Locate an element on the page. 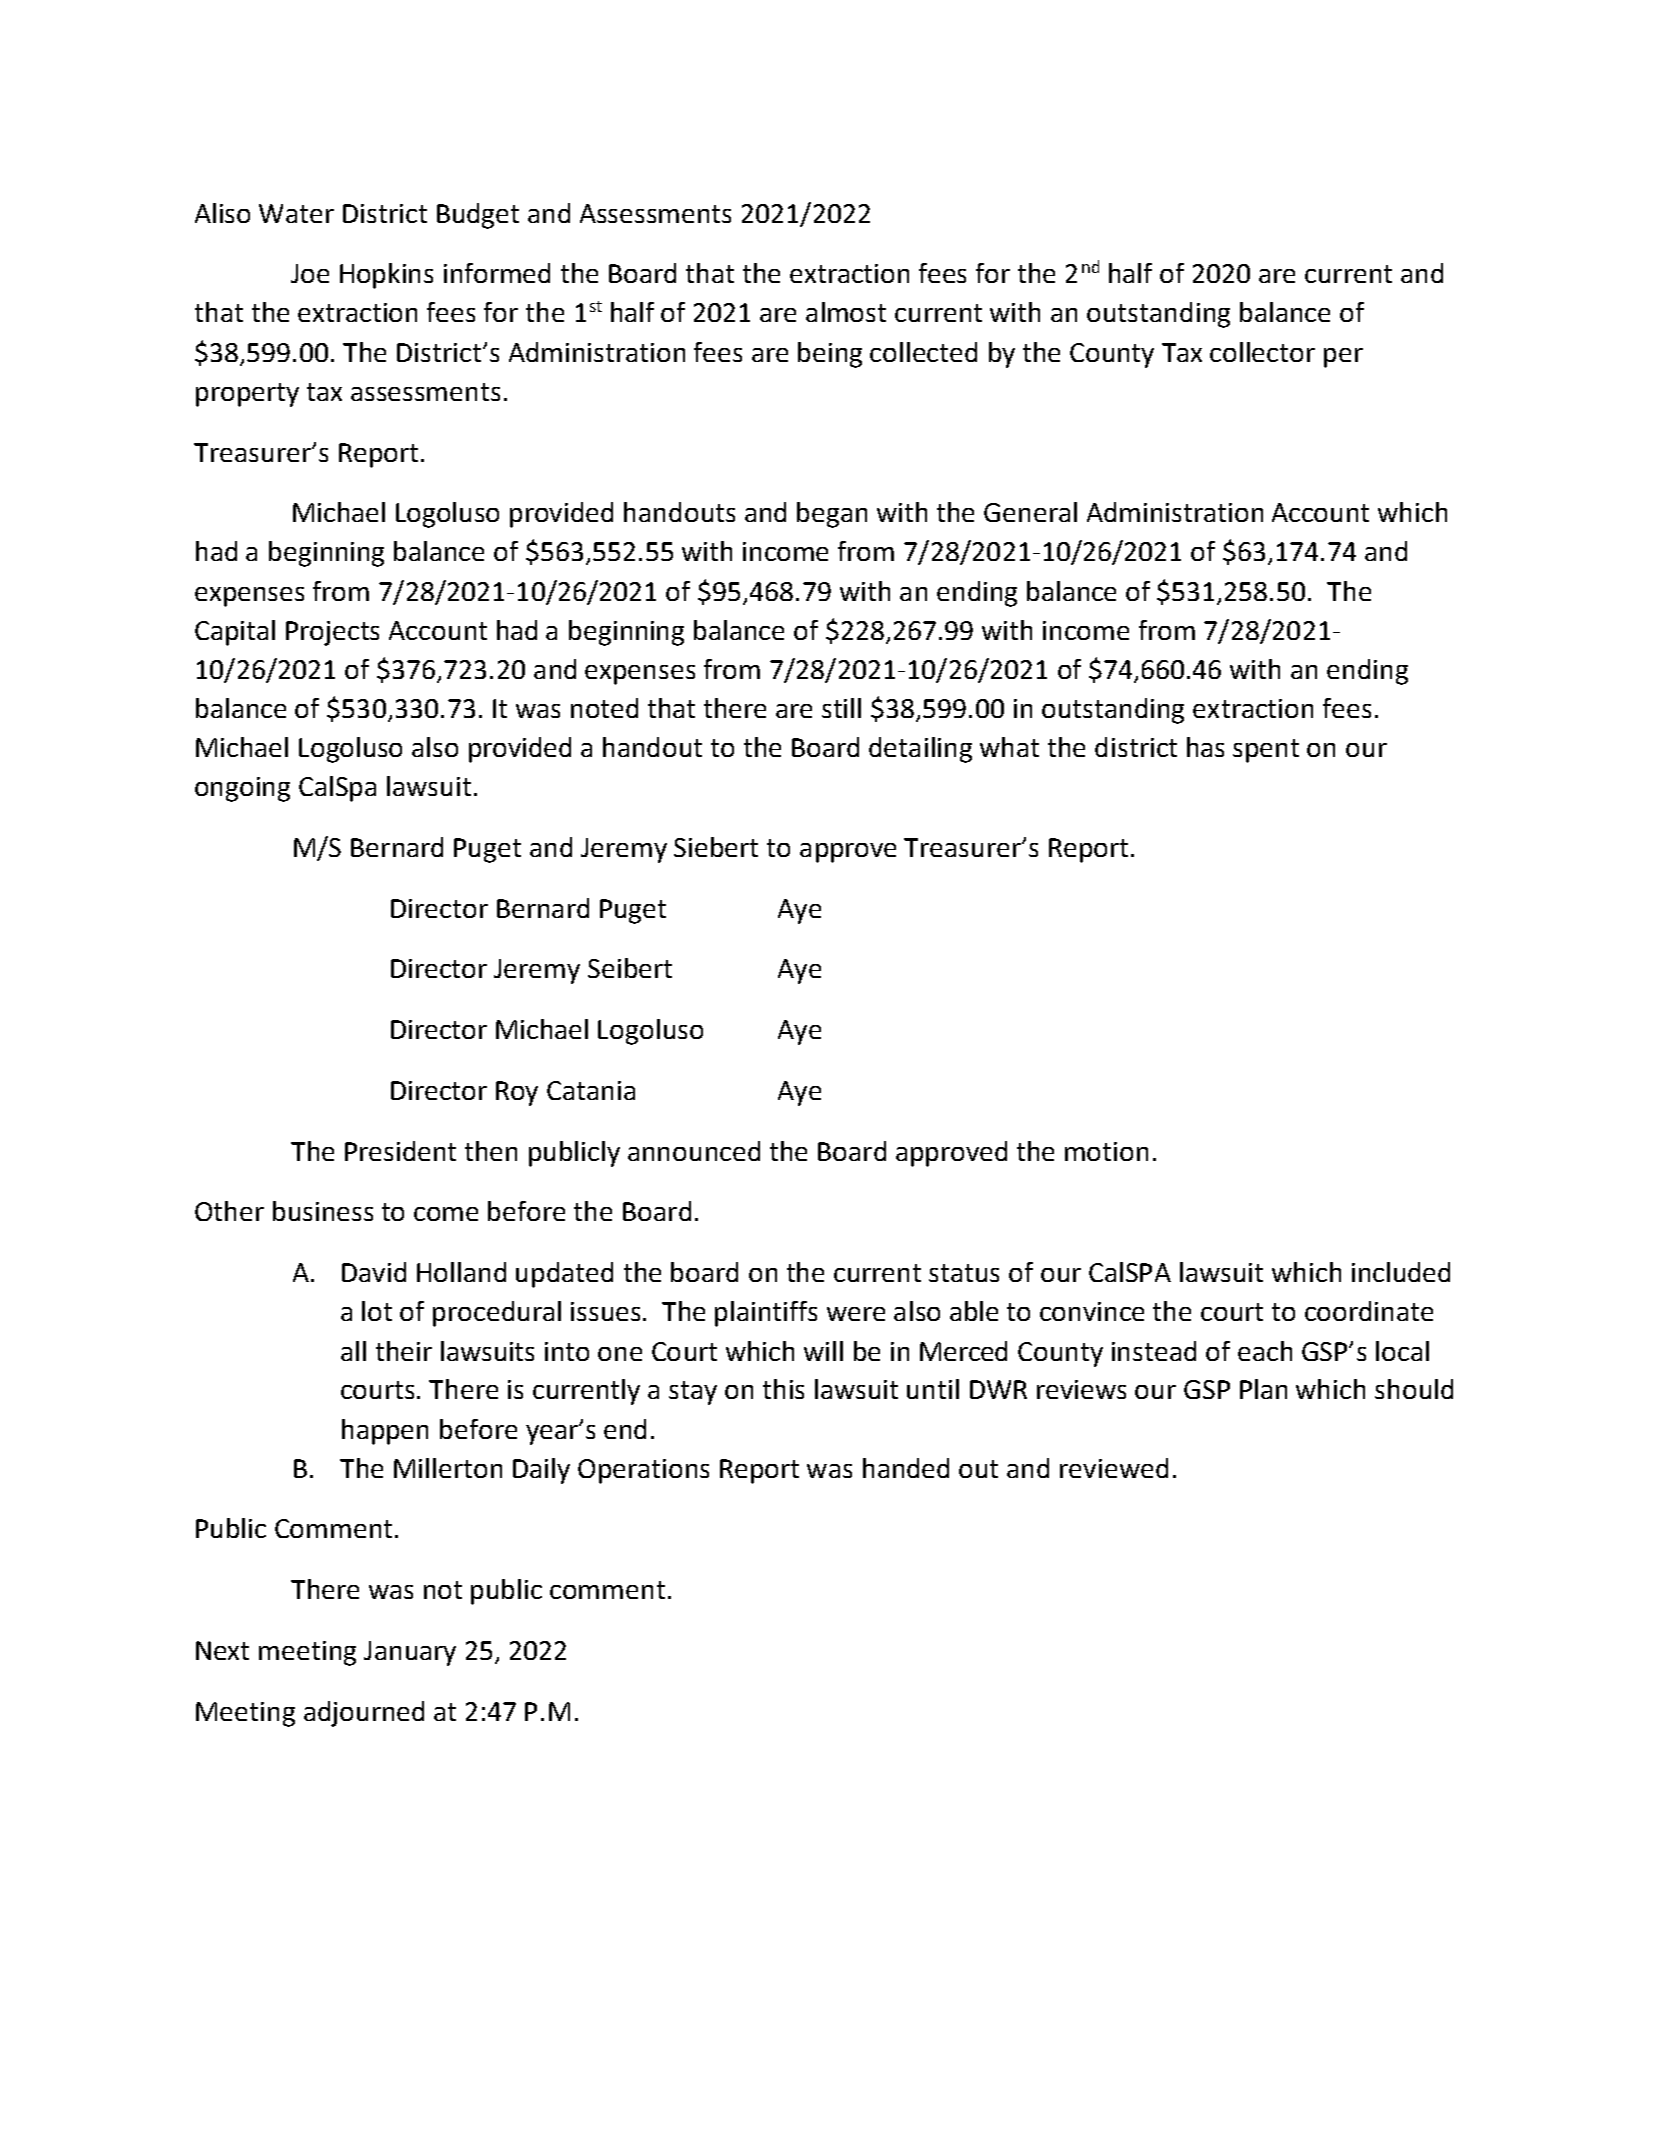 The image size is (1653, 2139). spent is located at coordinates (1266, 751).
